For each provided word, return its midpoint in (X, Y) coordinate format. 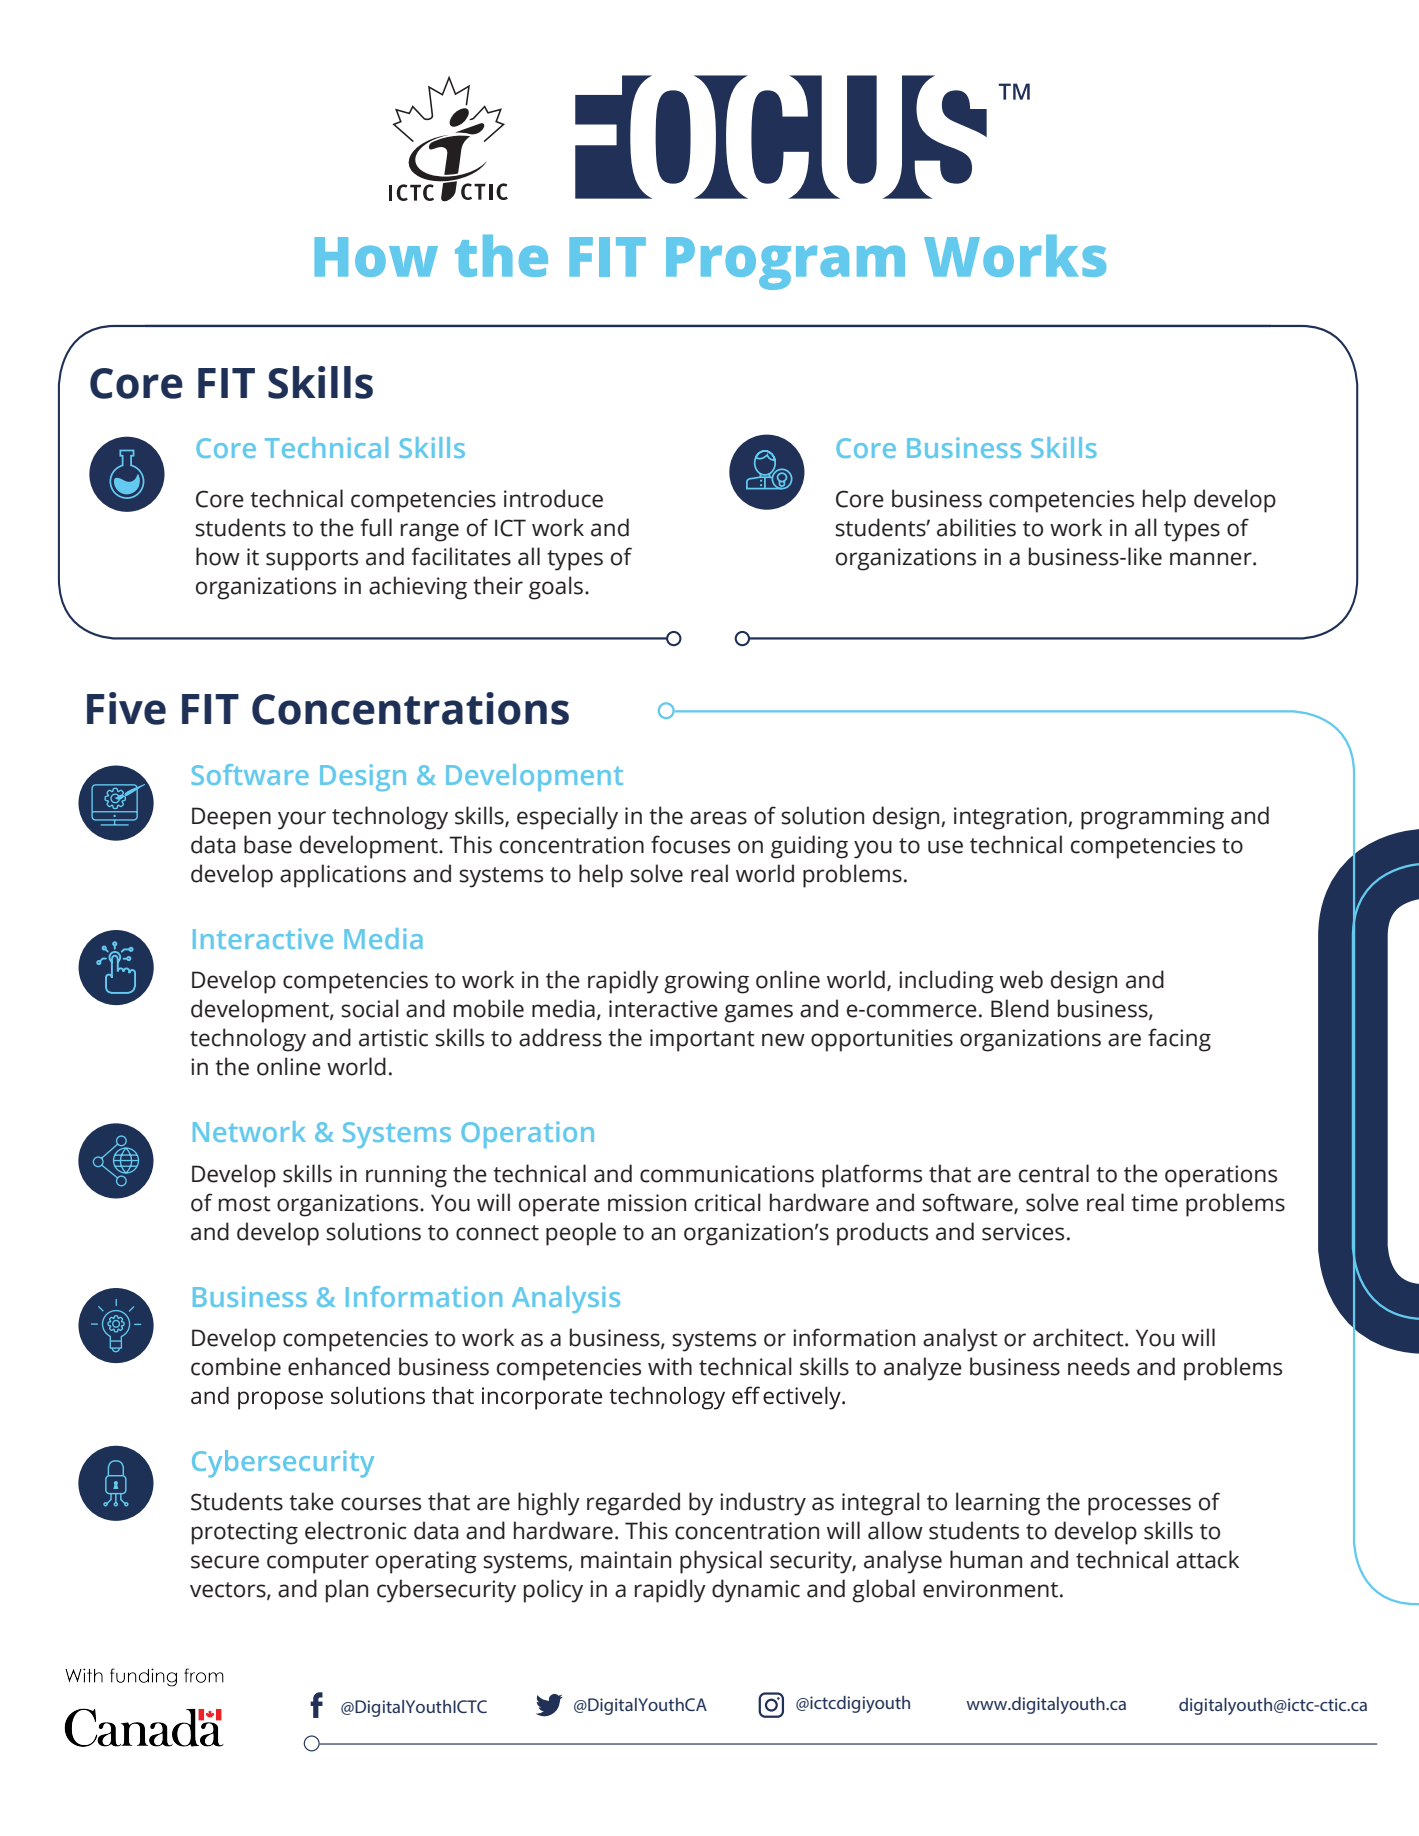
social (370, 1008)
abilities (976, 527)
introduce (553, 498)
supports (312, 560)
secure (225, 1562)
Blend (1020, 1008)
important (702, 1040)
